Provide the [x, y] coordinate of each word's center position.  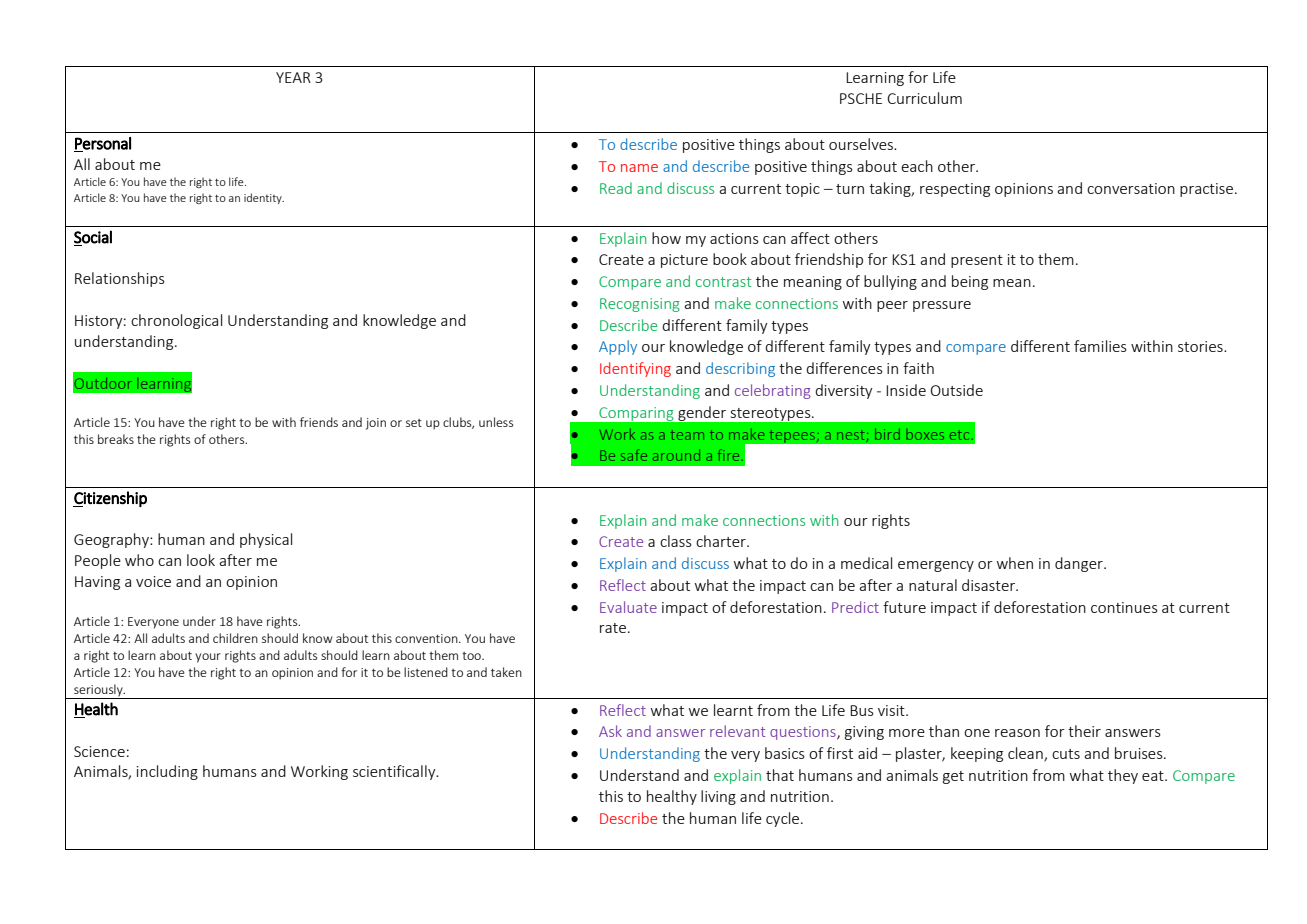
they [1123, 776]
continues [1124, 607]
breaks [116, 439]
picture [684, 261]
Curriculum [924, 98]
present [977, 261]
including [167, 772]
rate [613, 628]
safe [634, 455]
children [235, 638]
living [718, 797]
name [639, 168]
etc [961, 435]
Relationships [120, 279]
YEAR [293, 77]
